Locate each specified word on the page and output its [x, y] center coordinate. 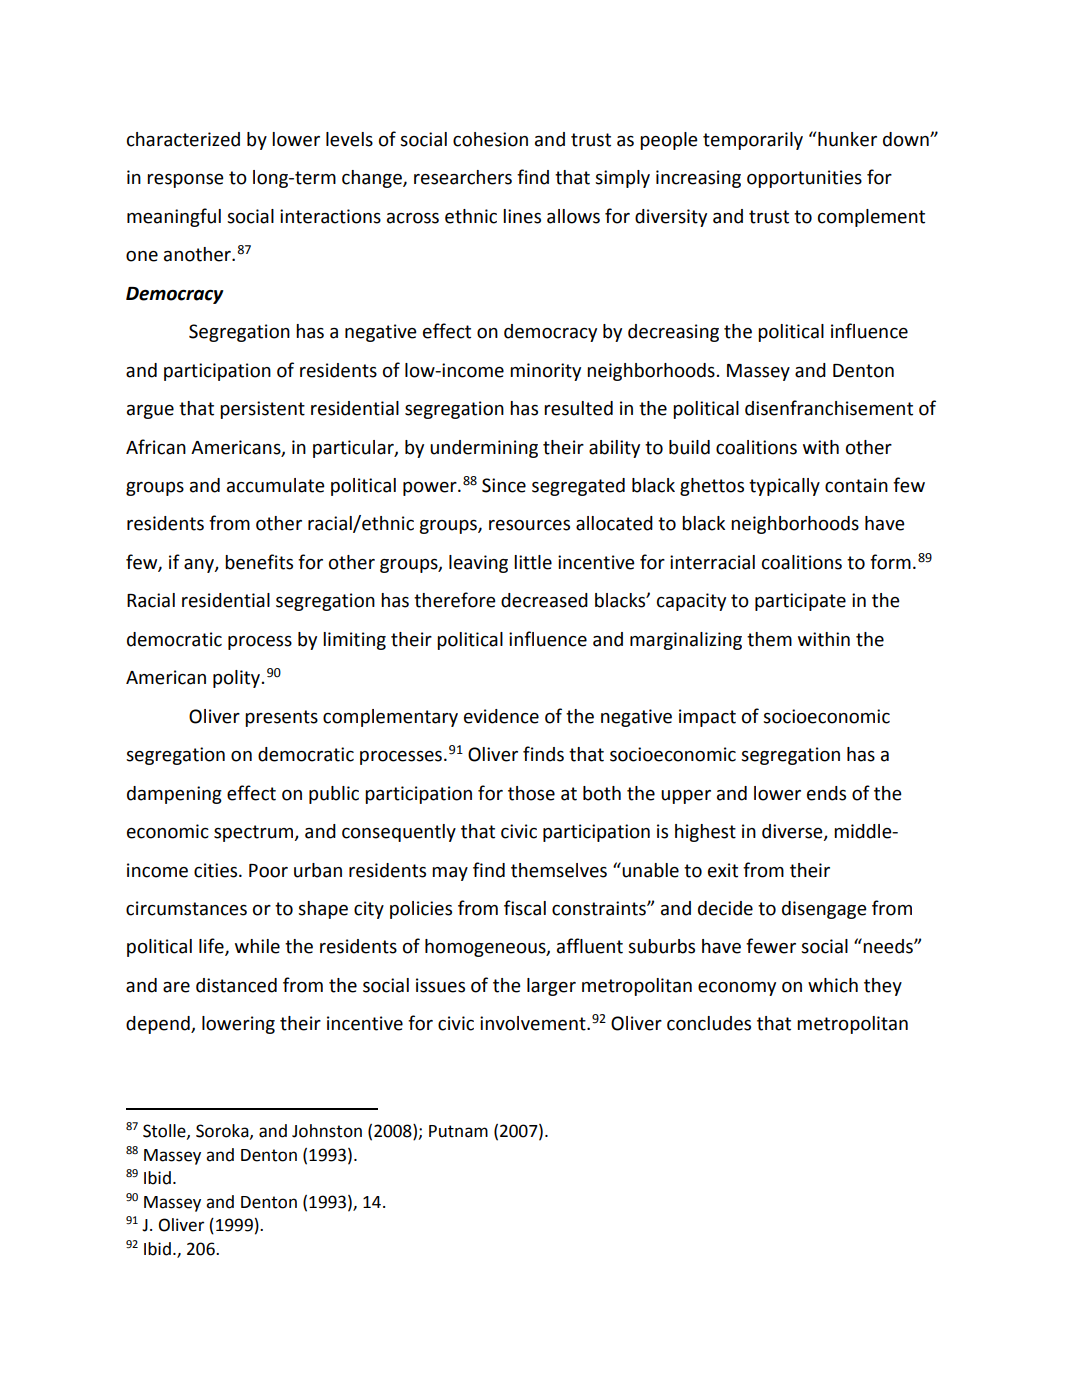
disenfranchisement [829, 408]
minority [545, 372]
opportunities [804, 179]
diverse [793, 832]
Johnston [327, 1131]
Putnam [458, 1131]
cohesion [490, 139]
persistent [262, 410]
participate [800, 602]
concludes [709, 1023]
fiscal [525, 908]
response [185, 181]
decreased [544, 600]
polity [238, 679]
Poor [268, 871]
